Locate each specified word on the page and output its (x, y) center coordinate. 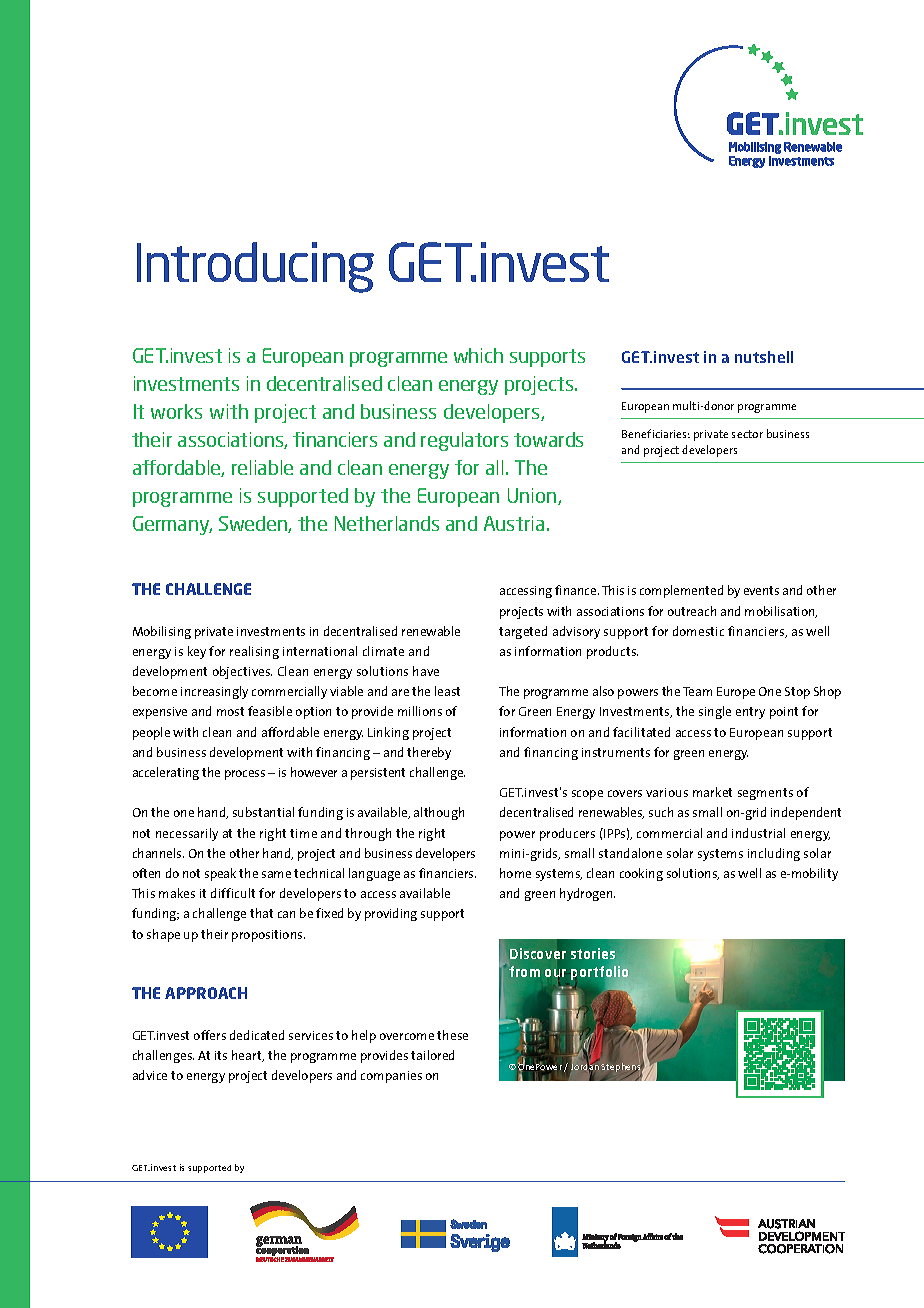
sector (747, 434)
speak (220, 874)
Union (533, 496)
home (515, 873)
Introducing (255, 267)
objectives (242, 672)
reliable (262, 467)
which (478, 355)
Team (697, 691)
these (452, 1035)
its (221, 1055)
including (774, 854)
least (447, 691)
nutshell (764, 357)
